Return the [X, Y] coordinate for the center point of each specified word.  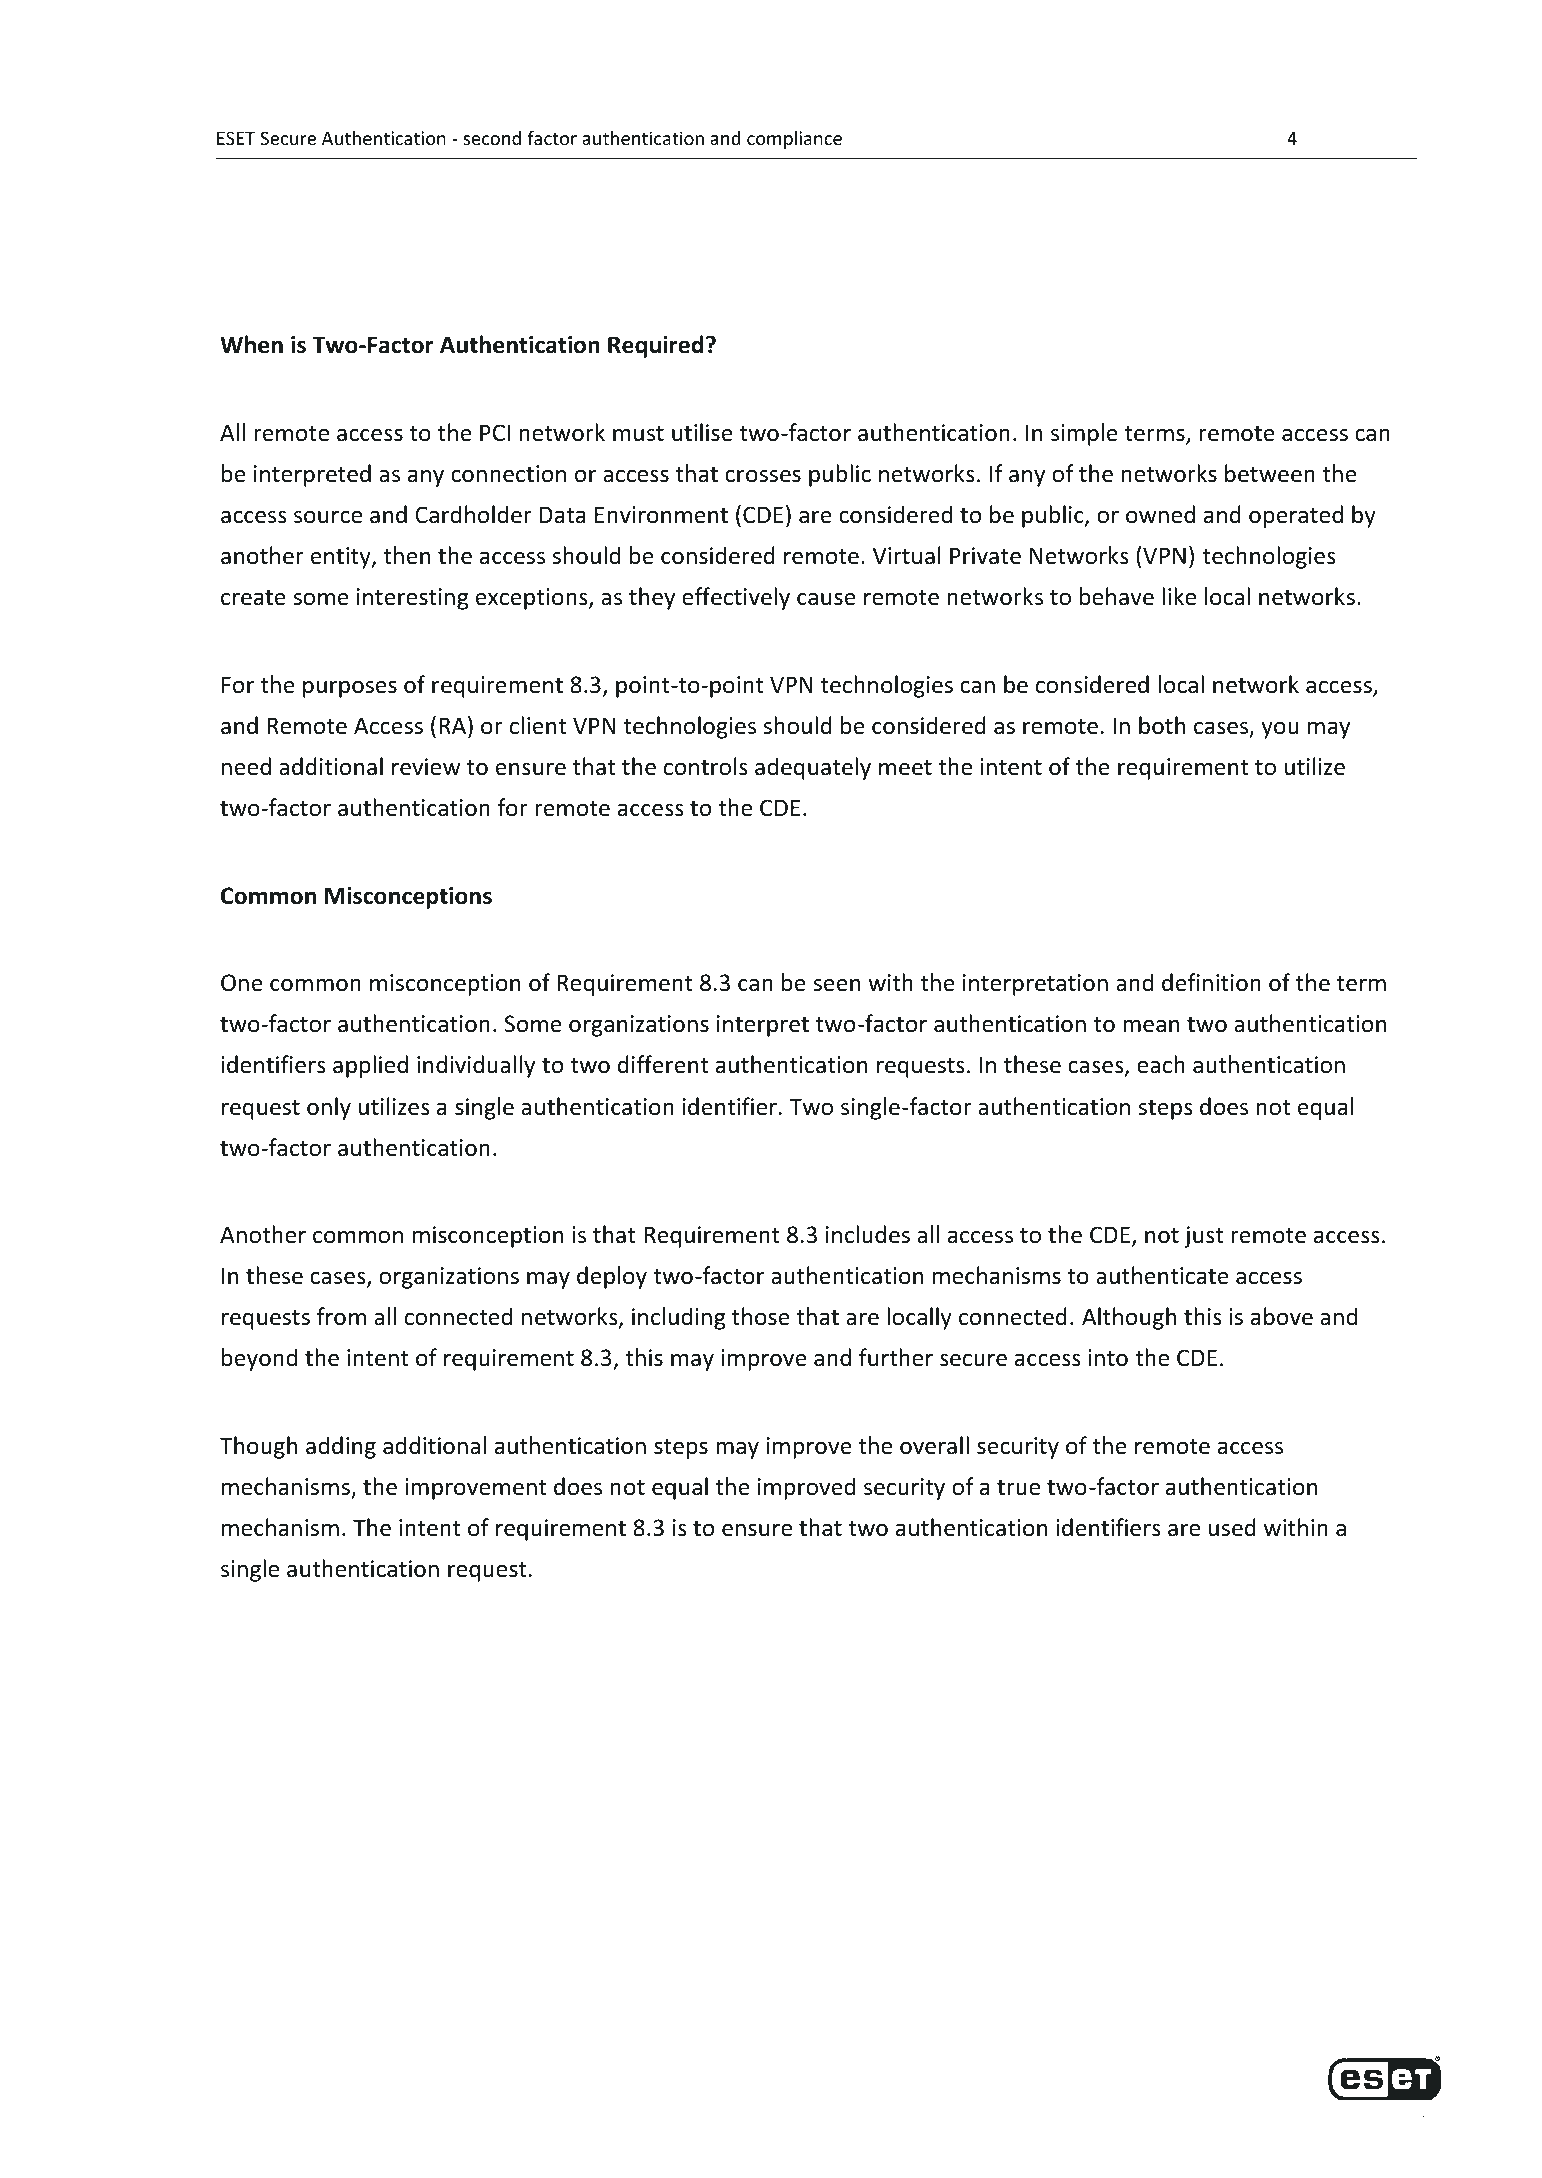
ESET [236, 138]
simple [1084, 434]
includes [868, 1234]
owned [1160, 514]
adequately [813, 768]
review [426, 767]
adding [341, 1447]
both [1162, 725]
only [329, 1108]
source [328, 517]
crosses [763, 476]
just [1203, 1237]
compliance [794, 140]
